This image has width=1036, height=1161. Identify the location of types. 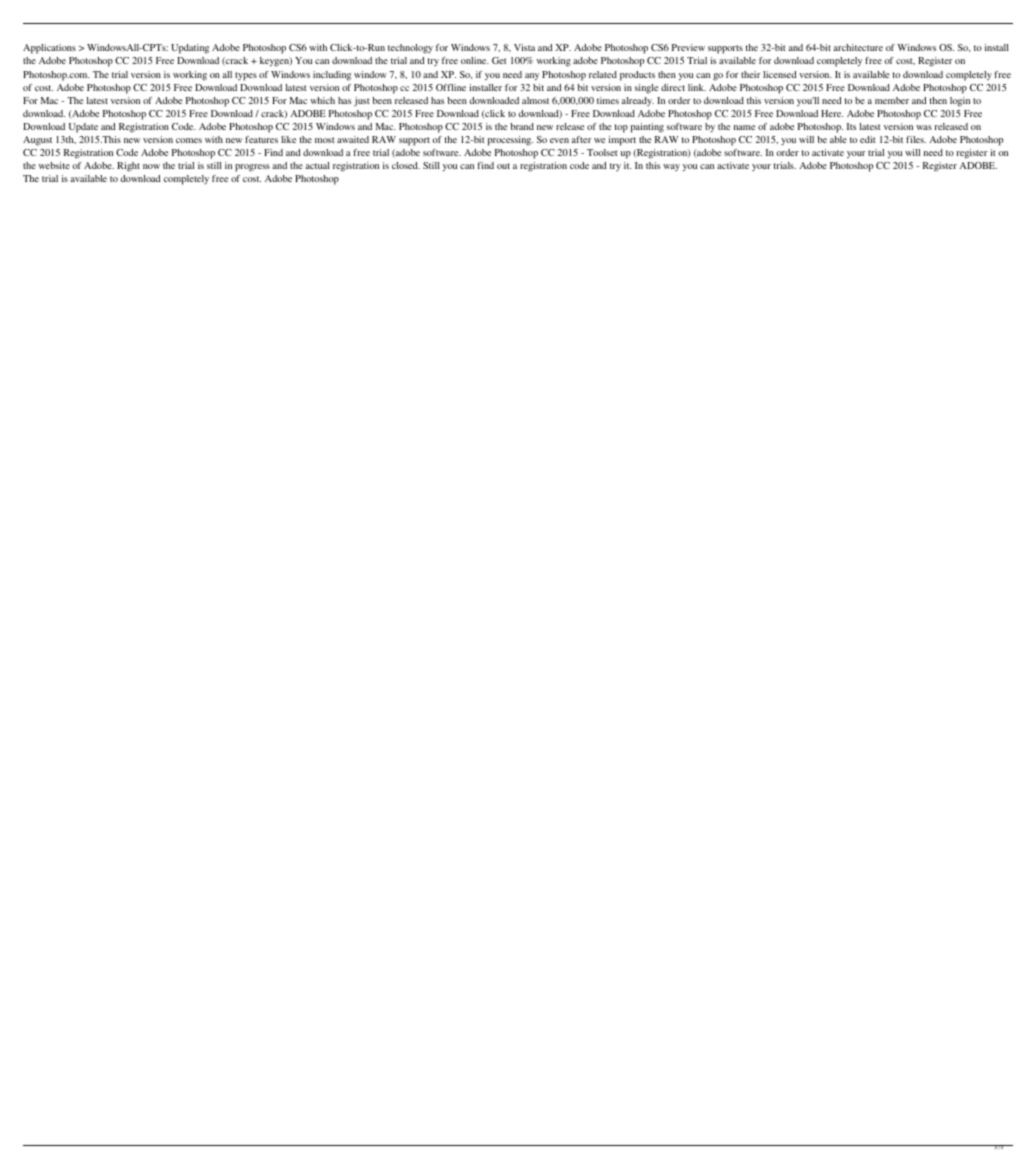
(246, 76).
